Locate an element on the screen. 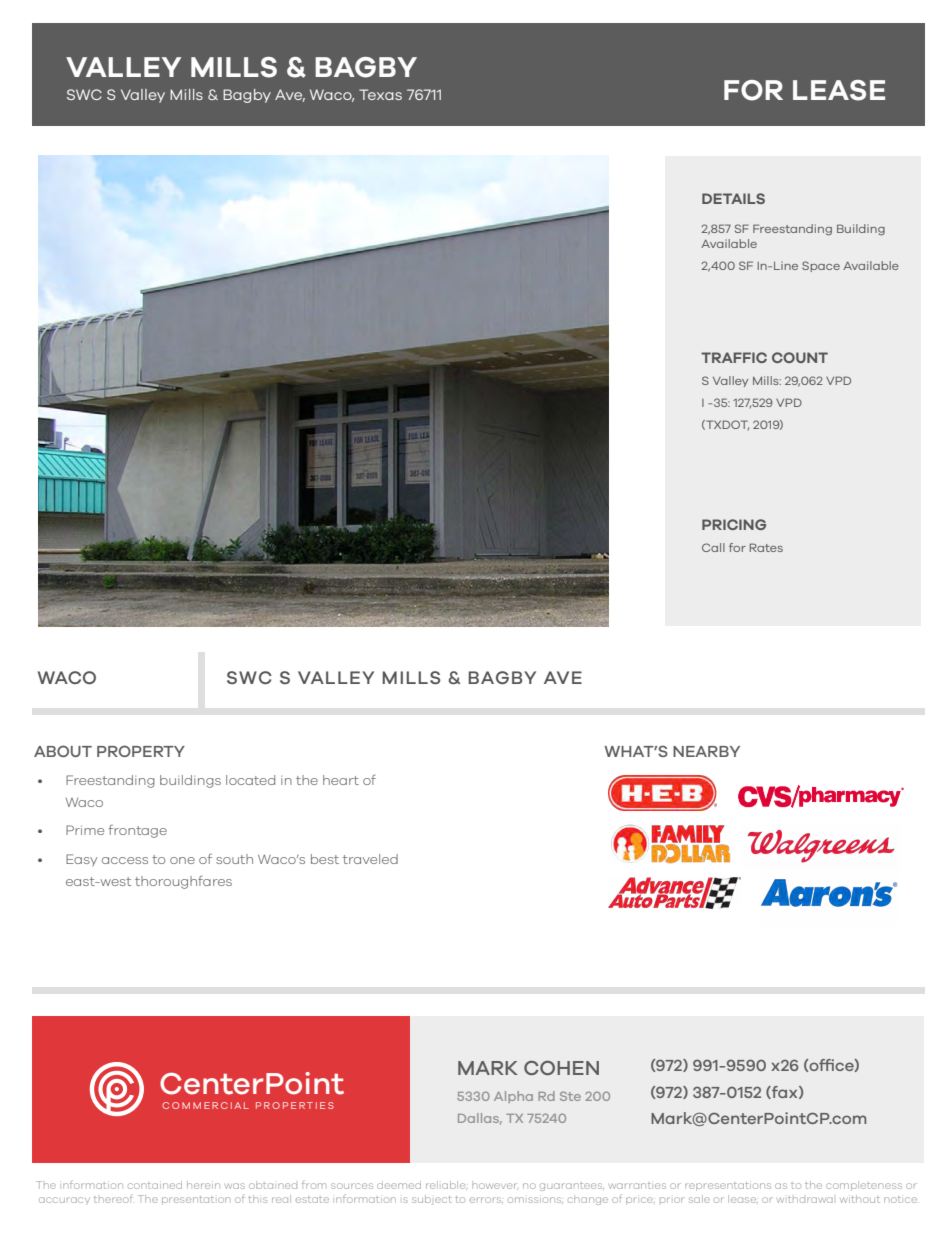  PROPERTY is located at coordinates (141, 751).
